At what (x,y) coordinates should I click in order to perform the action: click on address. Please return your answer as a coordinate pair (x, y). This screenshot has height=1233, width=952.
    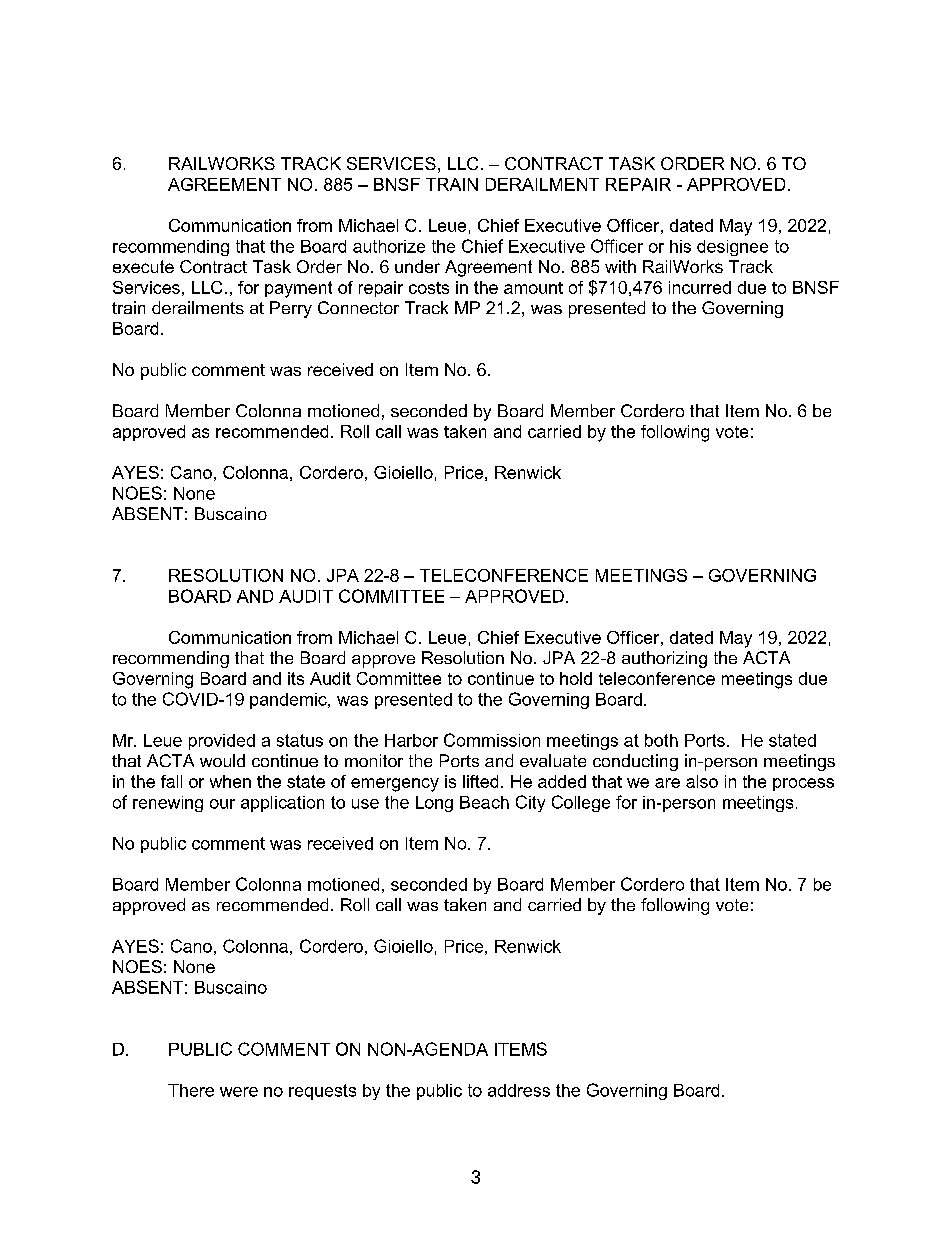
    Looking at the image, I should click on (519, 1090).
